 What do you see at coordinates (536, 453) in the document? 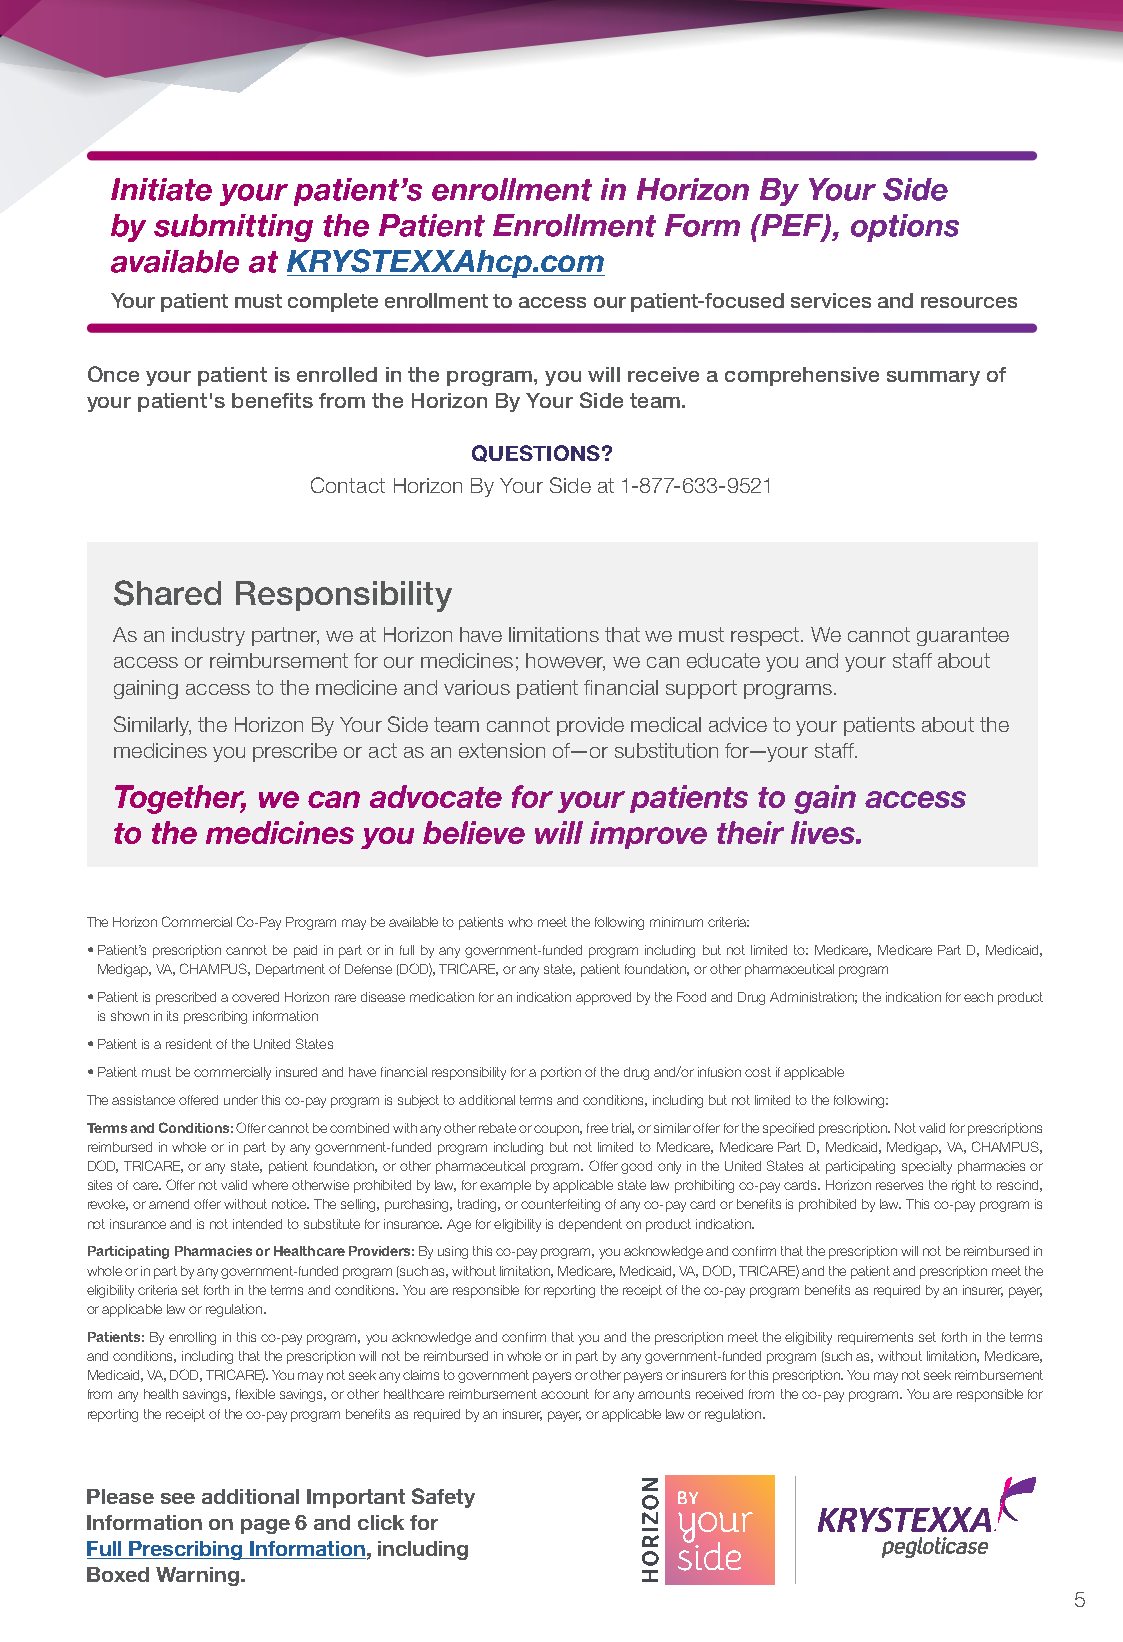
I see `QUESTIONS` at bounding box center [536, 453].
